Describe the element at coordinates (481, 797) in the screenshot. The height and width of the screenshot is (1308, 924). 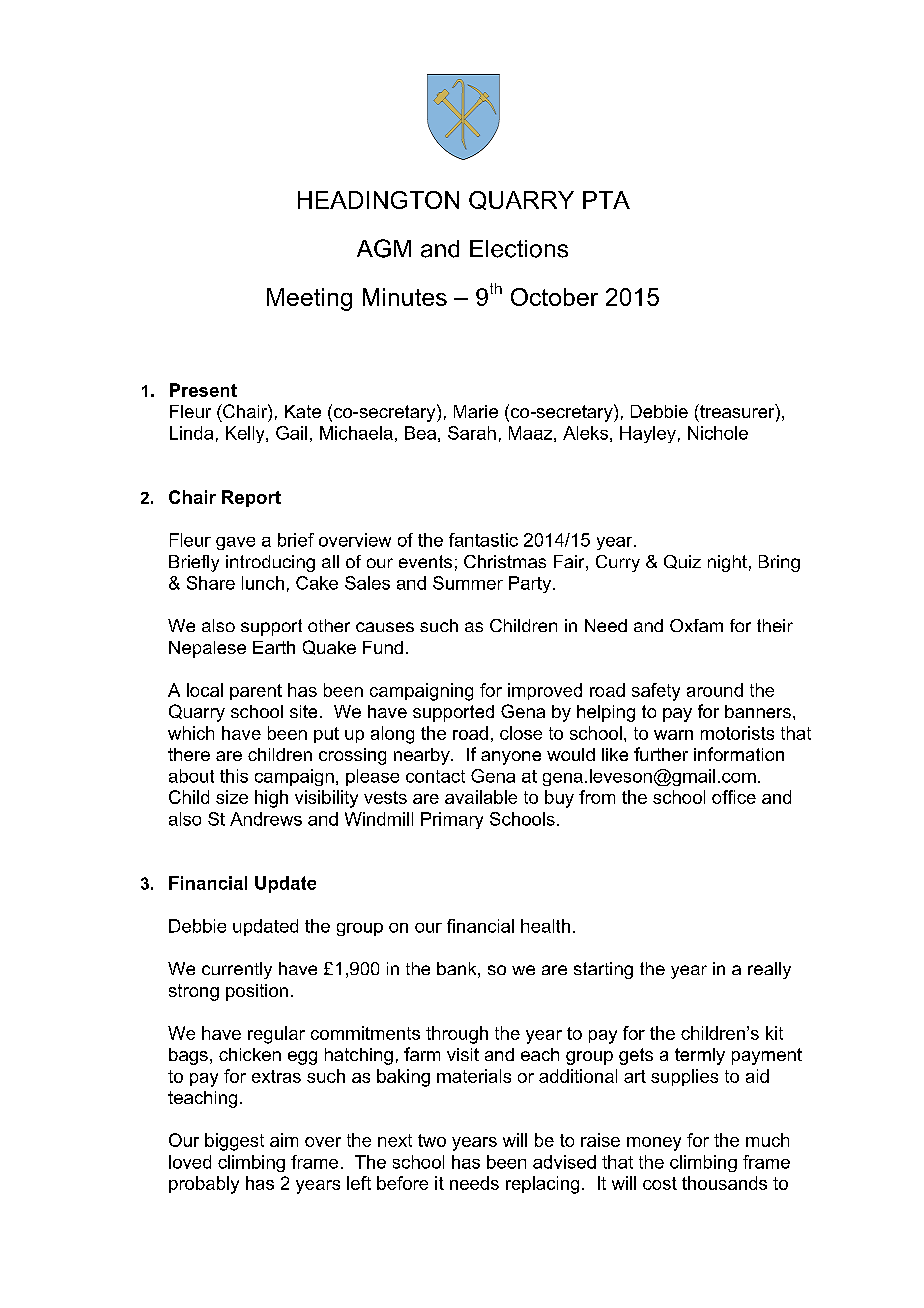
I see `available` at that location.
